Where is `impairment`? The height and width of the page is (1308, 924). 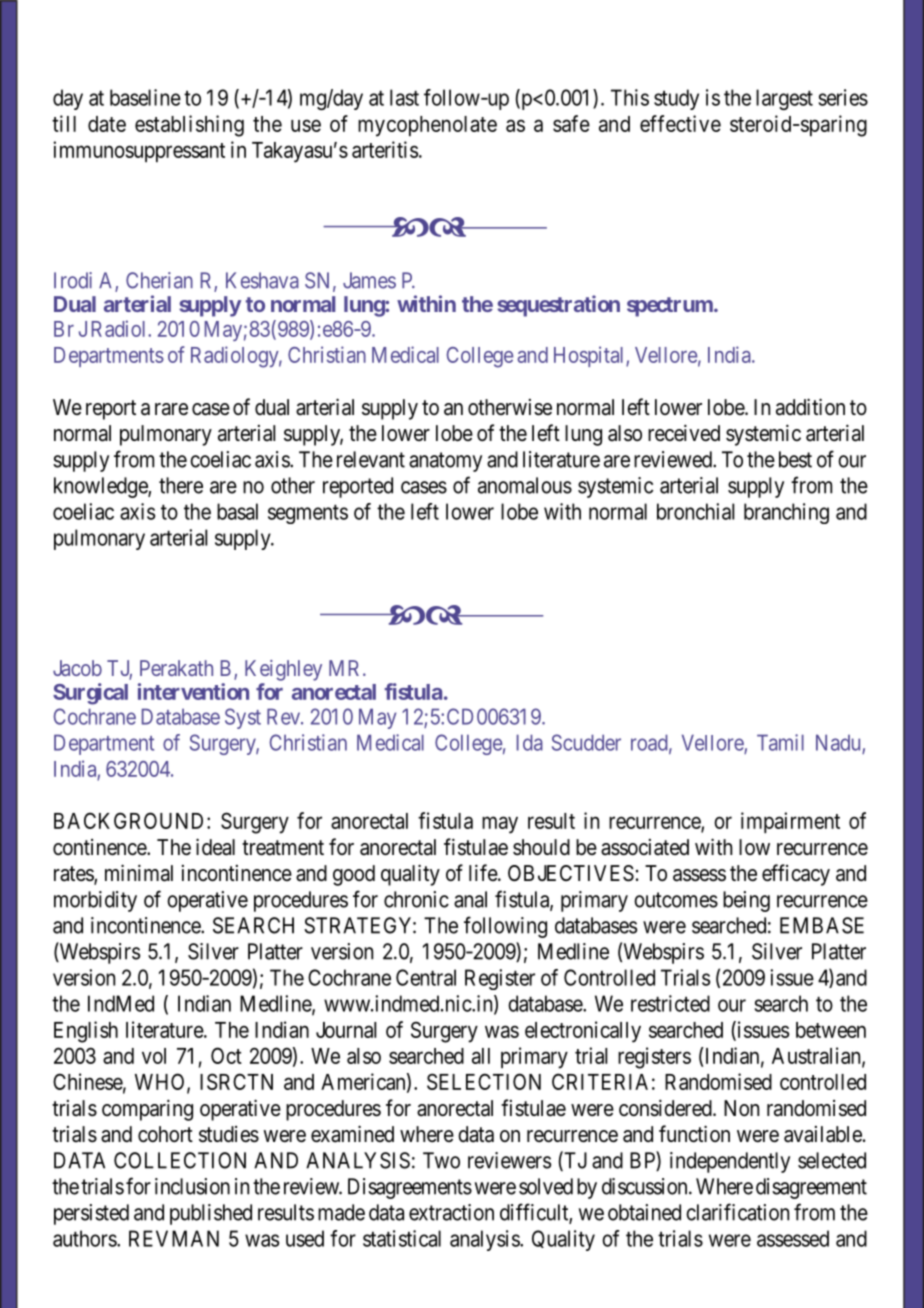 impairment is located at coordinates (790, 822).
